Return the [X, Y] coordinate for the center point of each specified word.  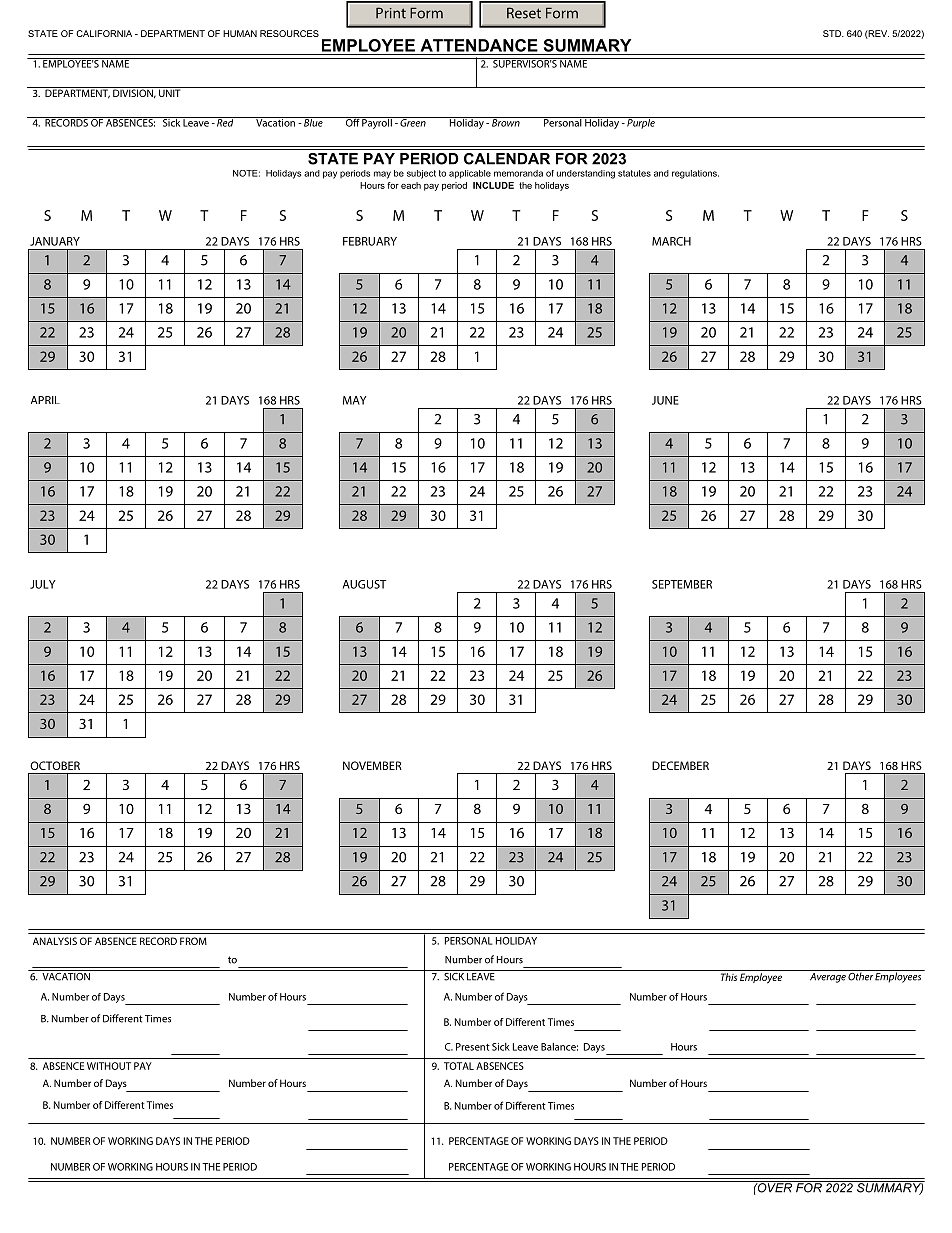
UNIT [170, 92]
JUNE [665, 400]
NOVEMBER [372, 765]
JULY [42, 584]
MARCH [671, 241]
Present [473, 1047]
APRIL [45, 400]
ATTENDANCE [479, 45]
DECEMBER [680, 765]
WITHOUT [109, 1066]
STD [833, 33]
